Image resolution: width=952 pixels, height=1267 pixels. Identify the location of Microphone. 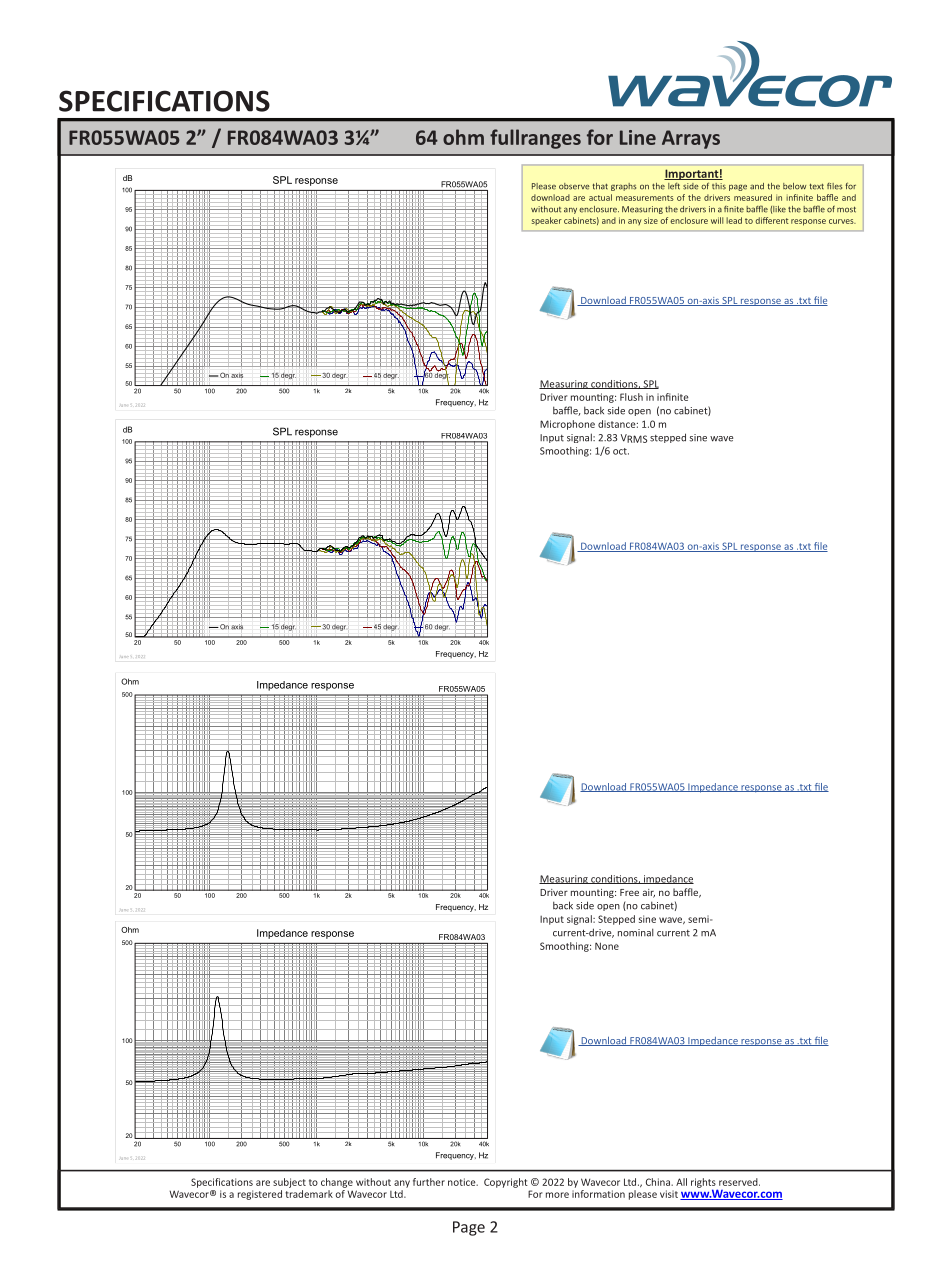
(567, 425).
